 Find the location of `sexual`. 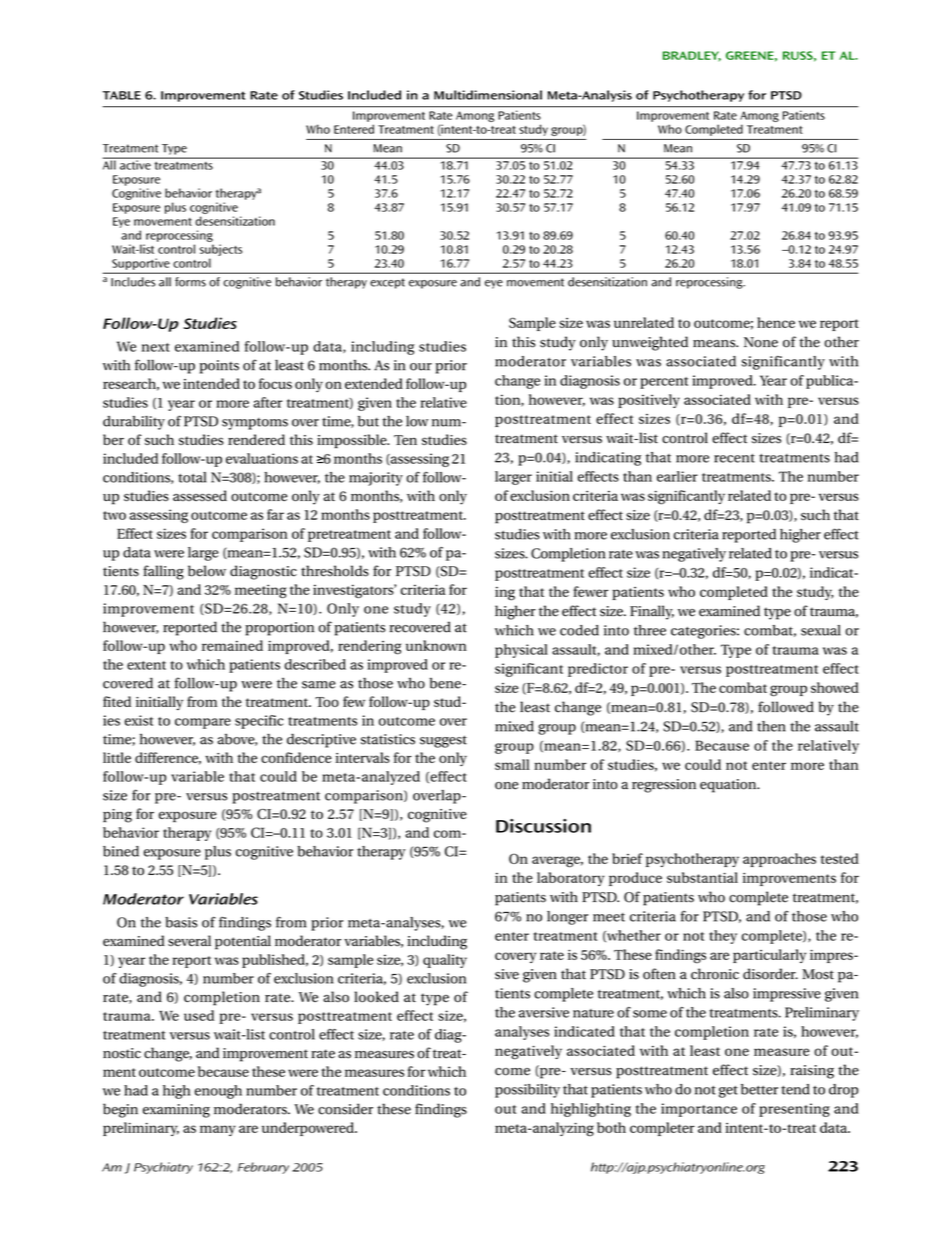

sexual is located at coordinates (821, 630).
